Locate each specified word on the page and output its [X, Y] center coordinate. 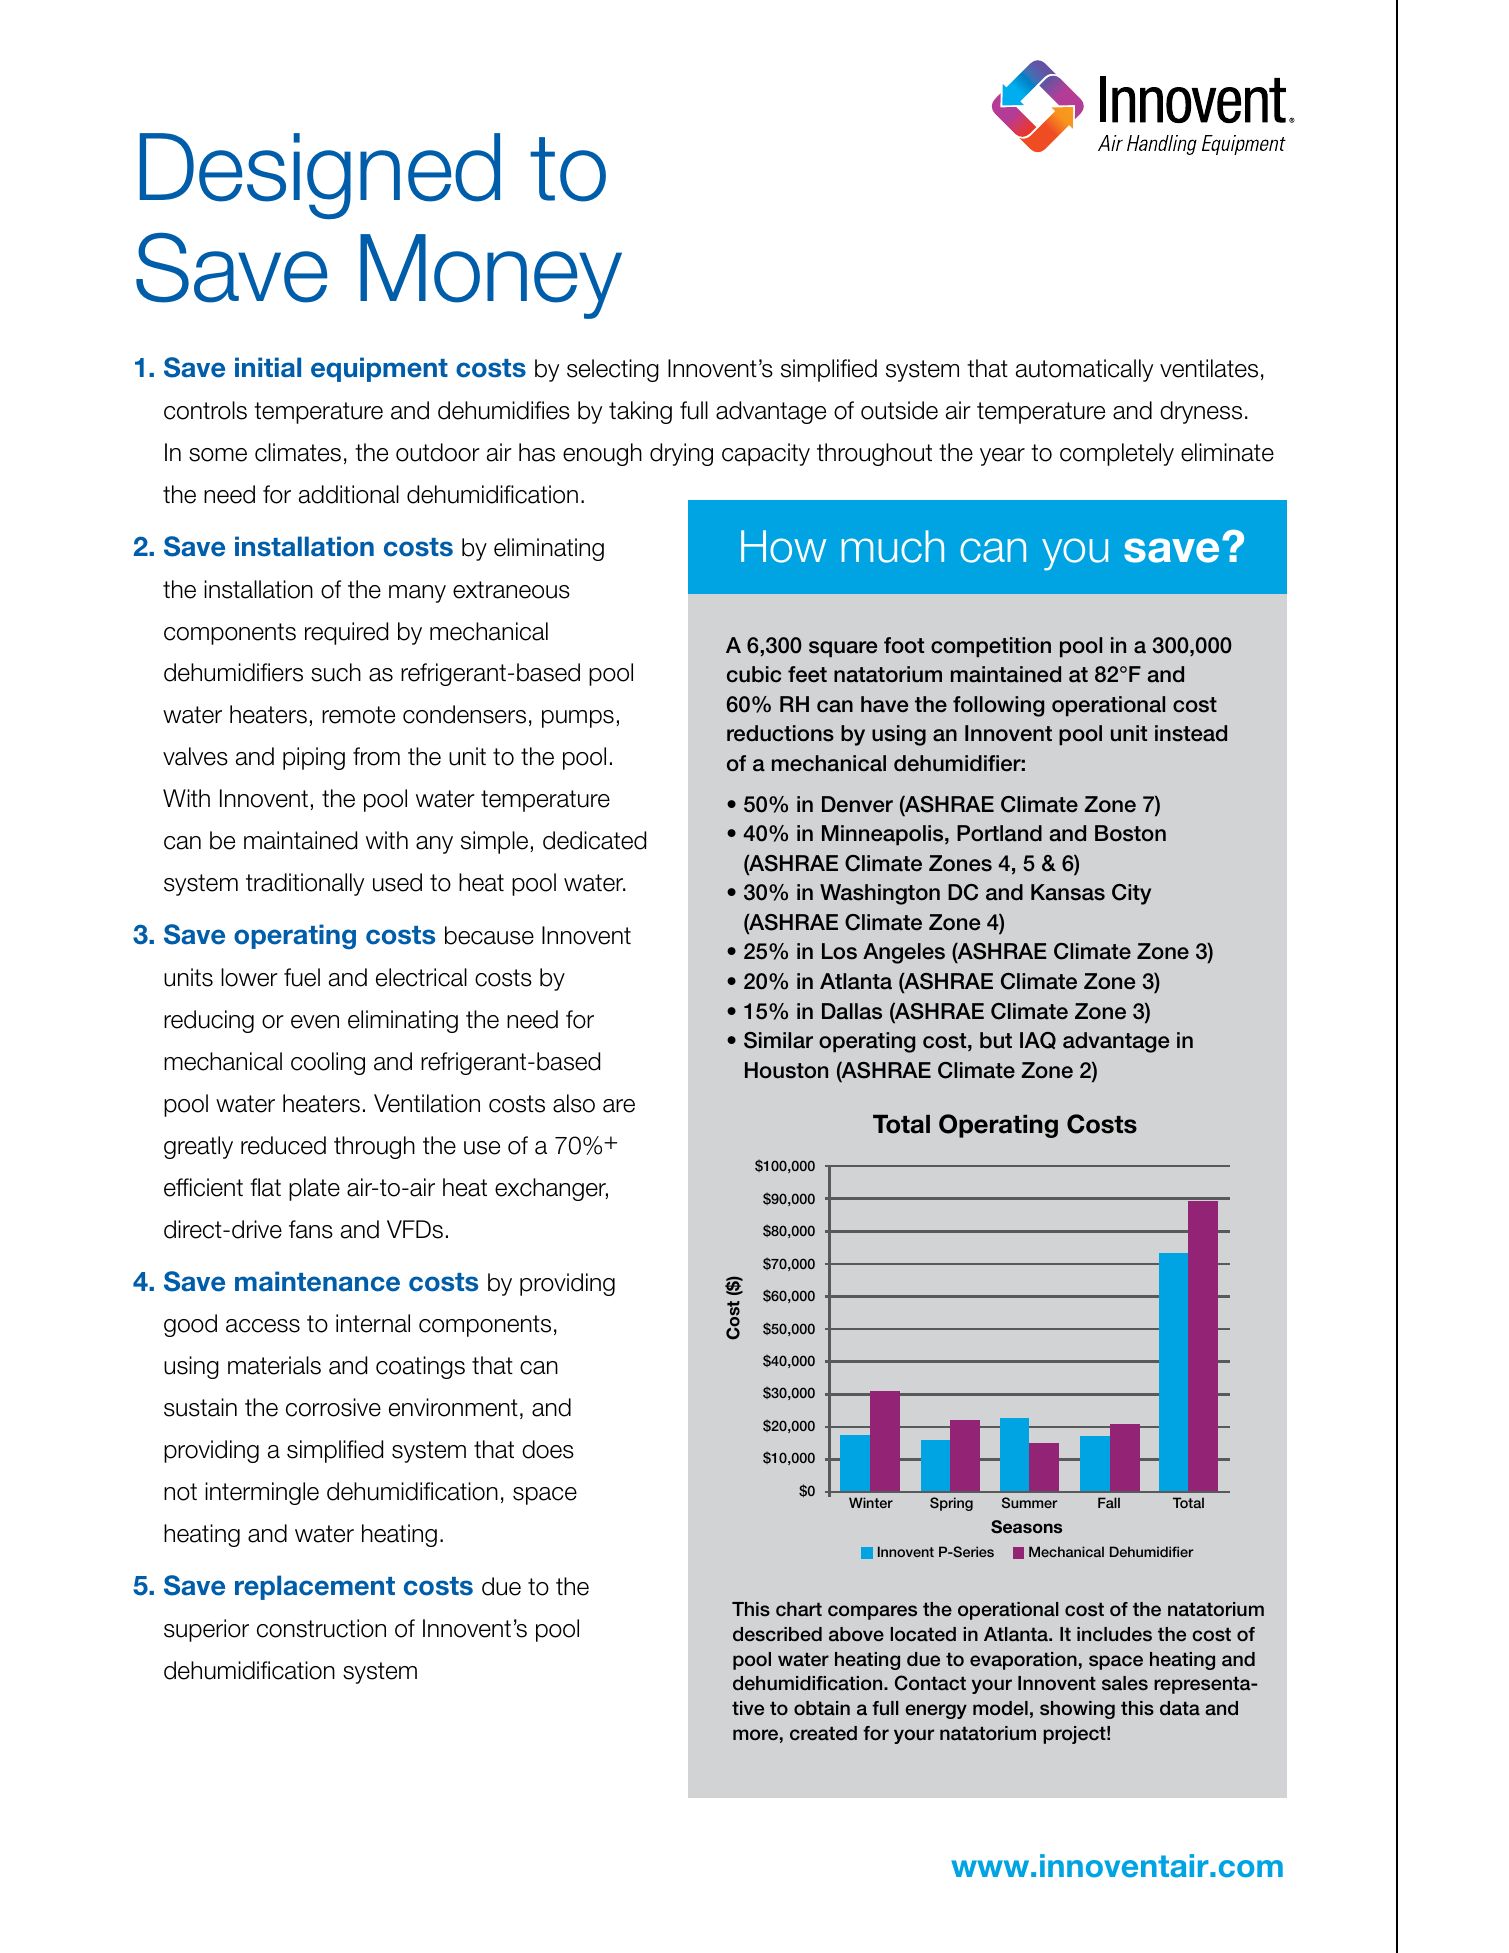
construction [321, 1628]
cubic [754, 674]
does [548, 1449]
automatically [1084, 370]
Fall [1109, 1502]
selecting [613, 370]
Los [839, 951]
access [263, 1326]
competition [991, 647]
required [346, 633]
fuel [302, 977]
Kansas [1068, 892]
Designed [320, 176]
